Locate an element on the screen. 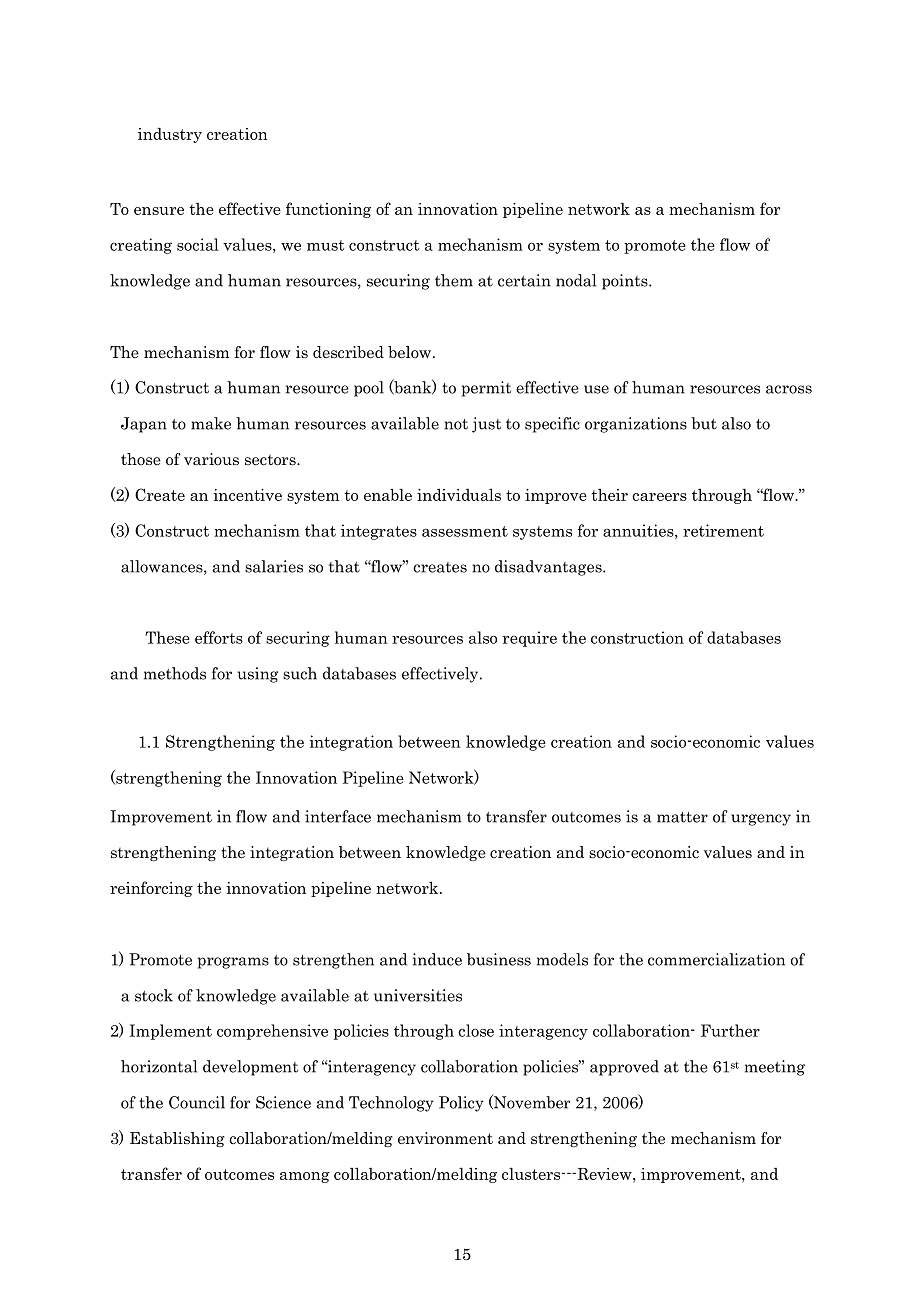  Establishing is located at coordinates (177, 1139).
